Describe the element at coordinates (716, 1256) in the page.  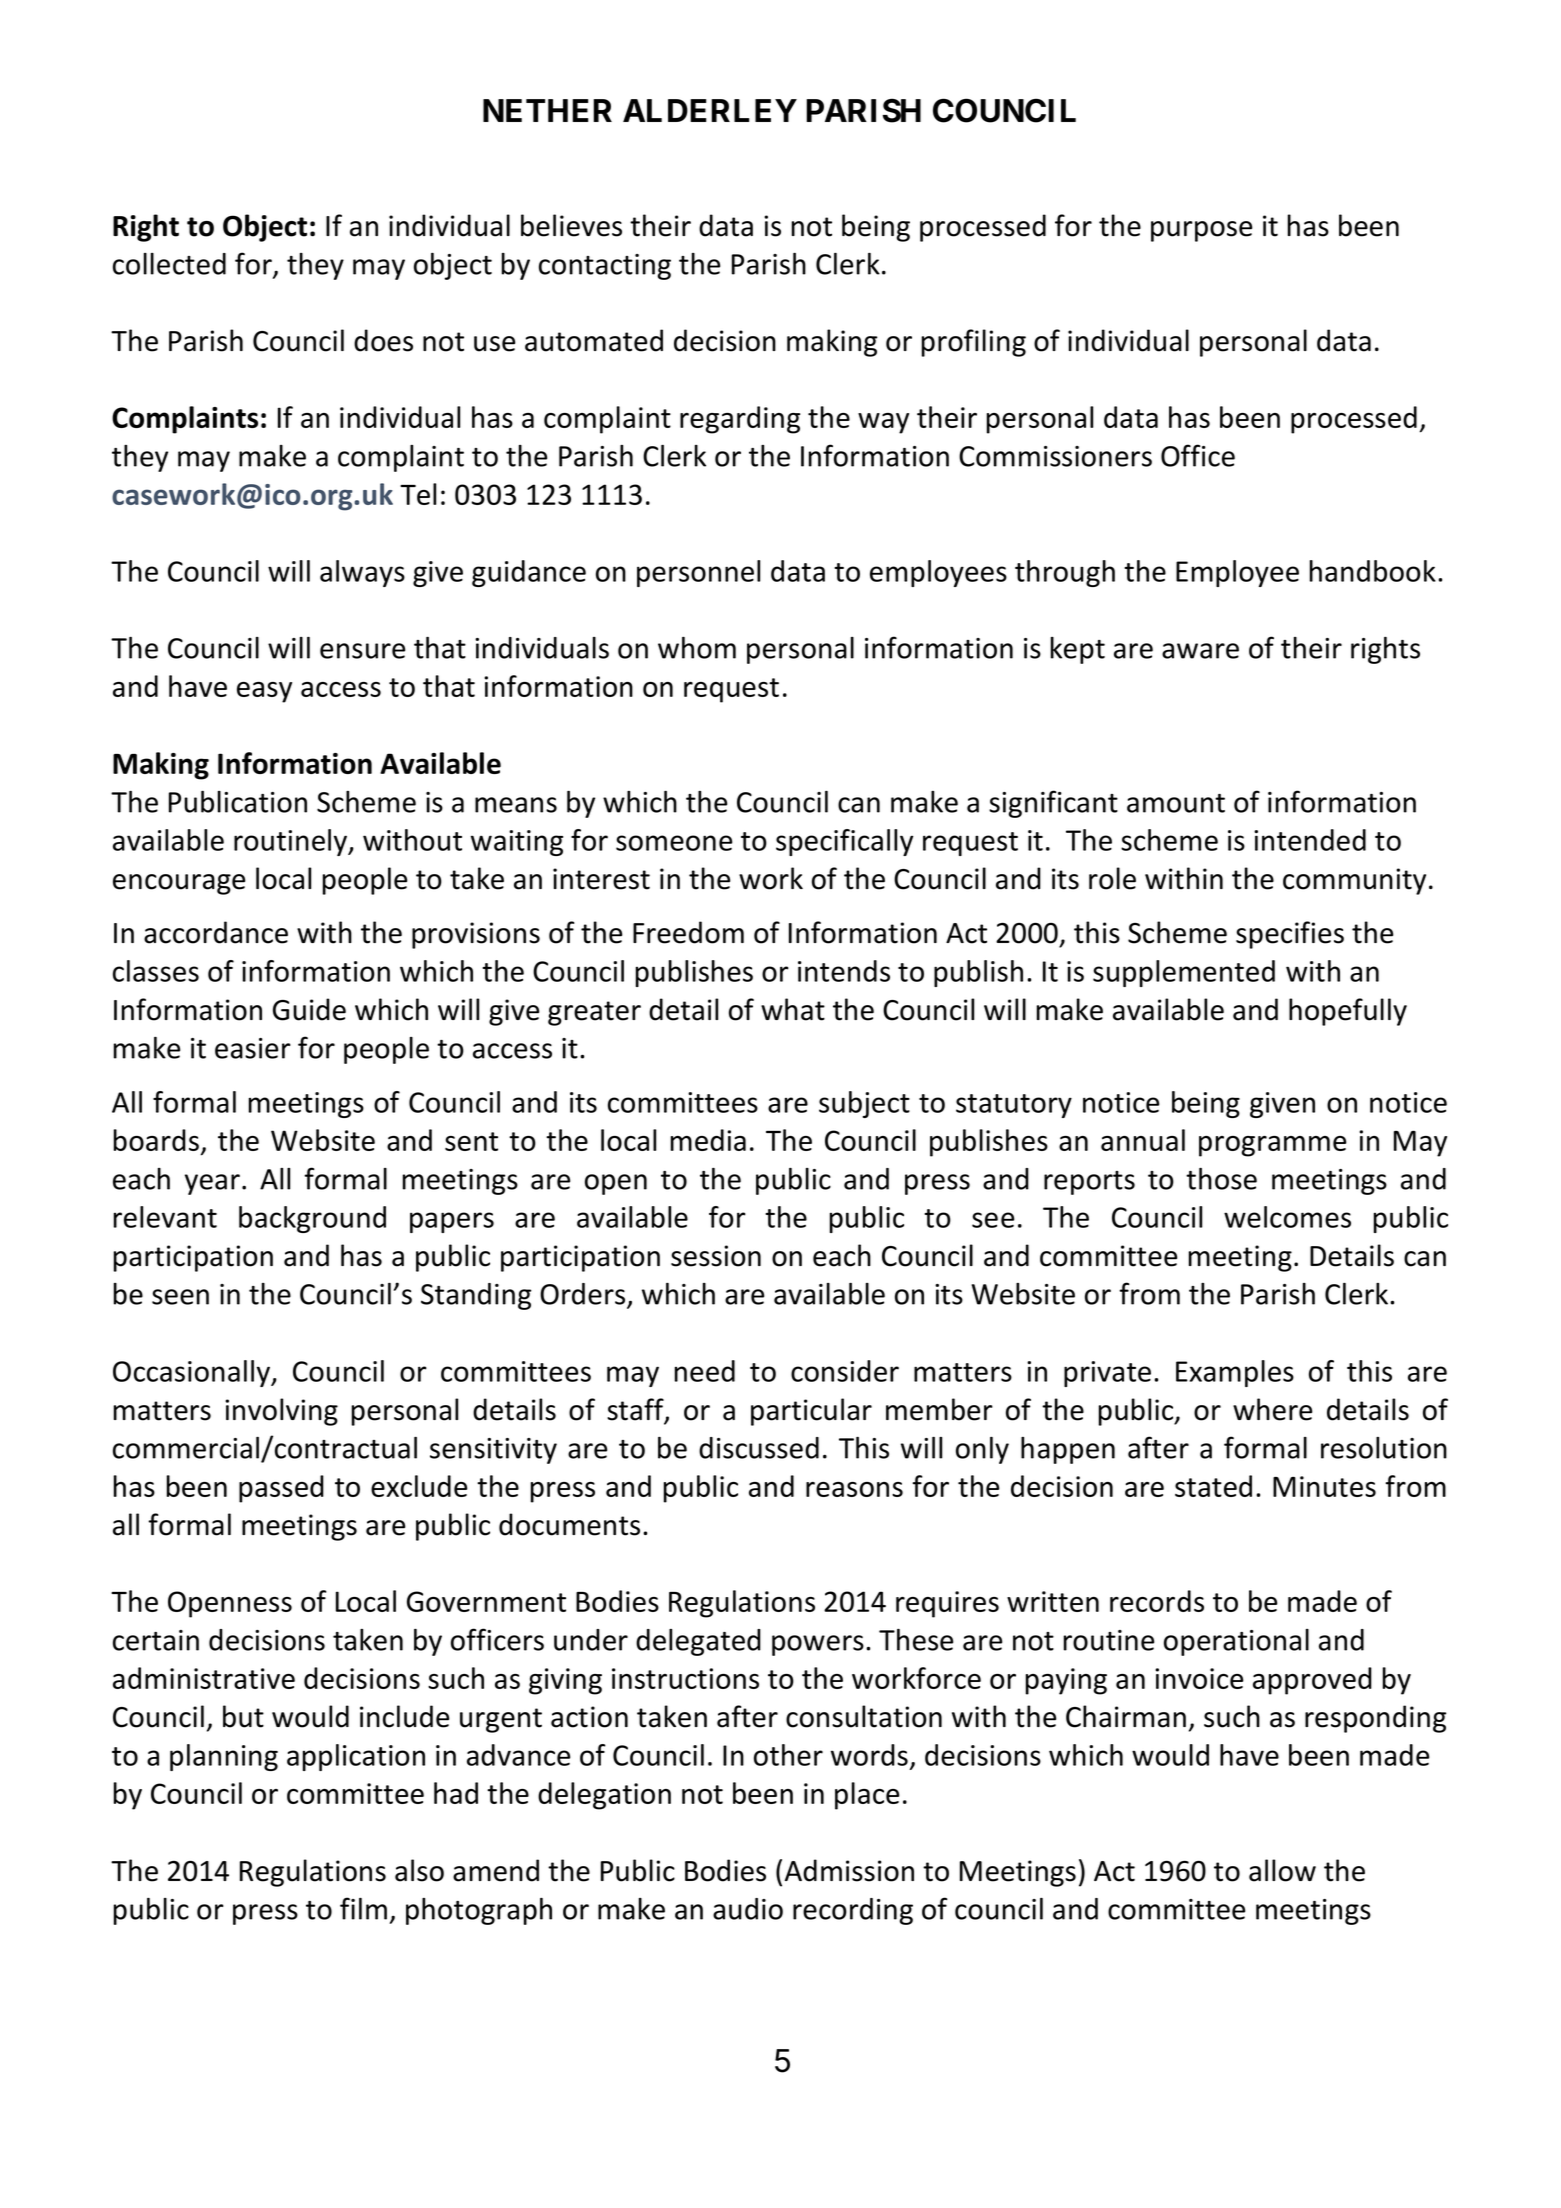
I see `session` at that location.
